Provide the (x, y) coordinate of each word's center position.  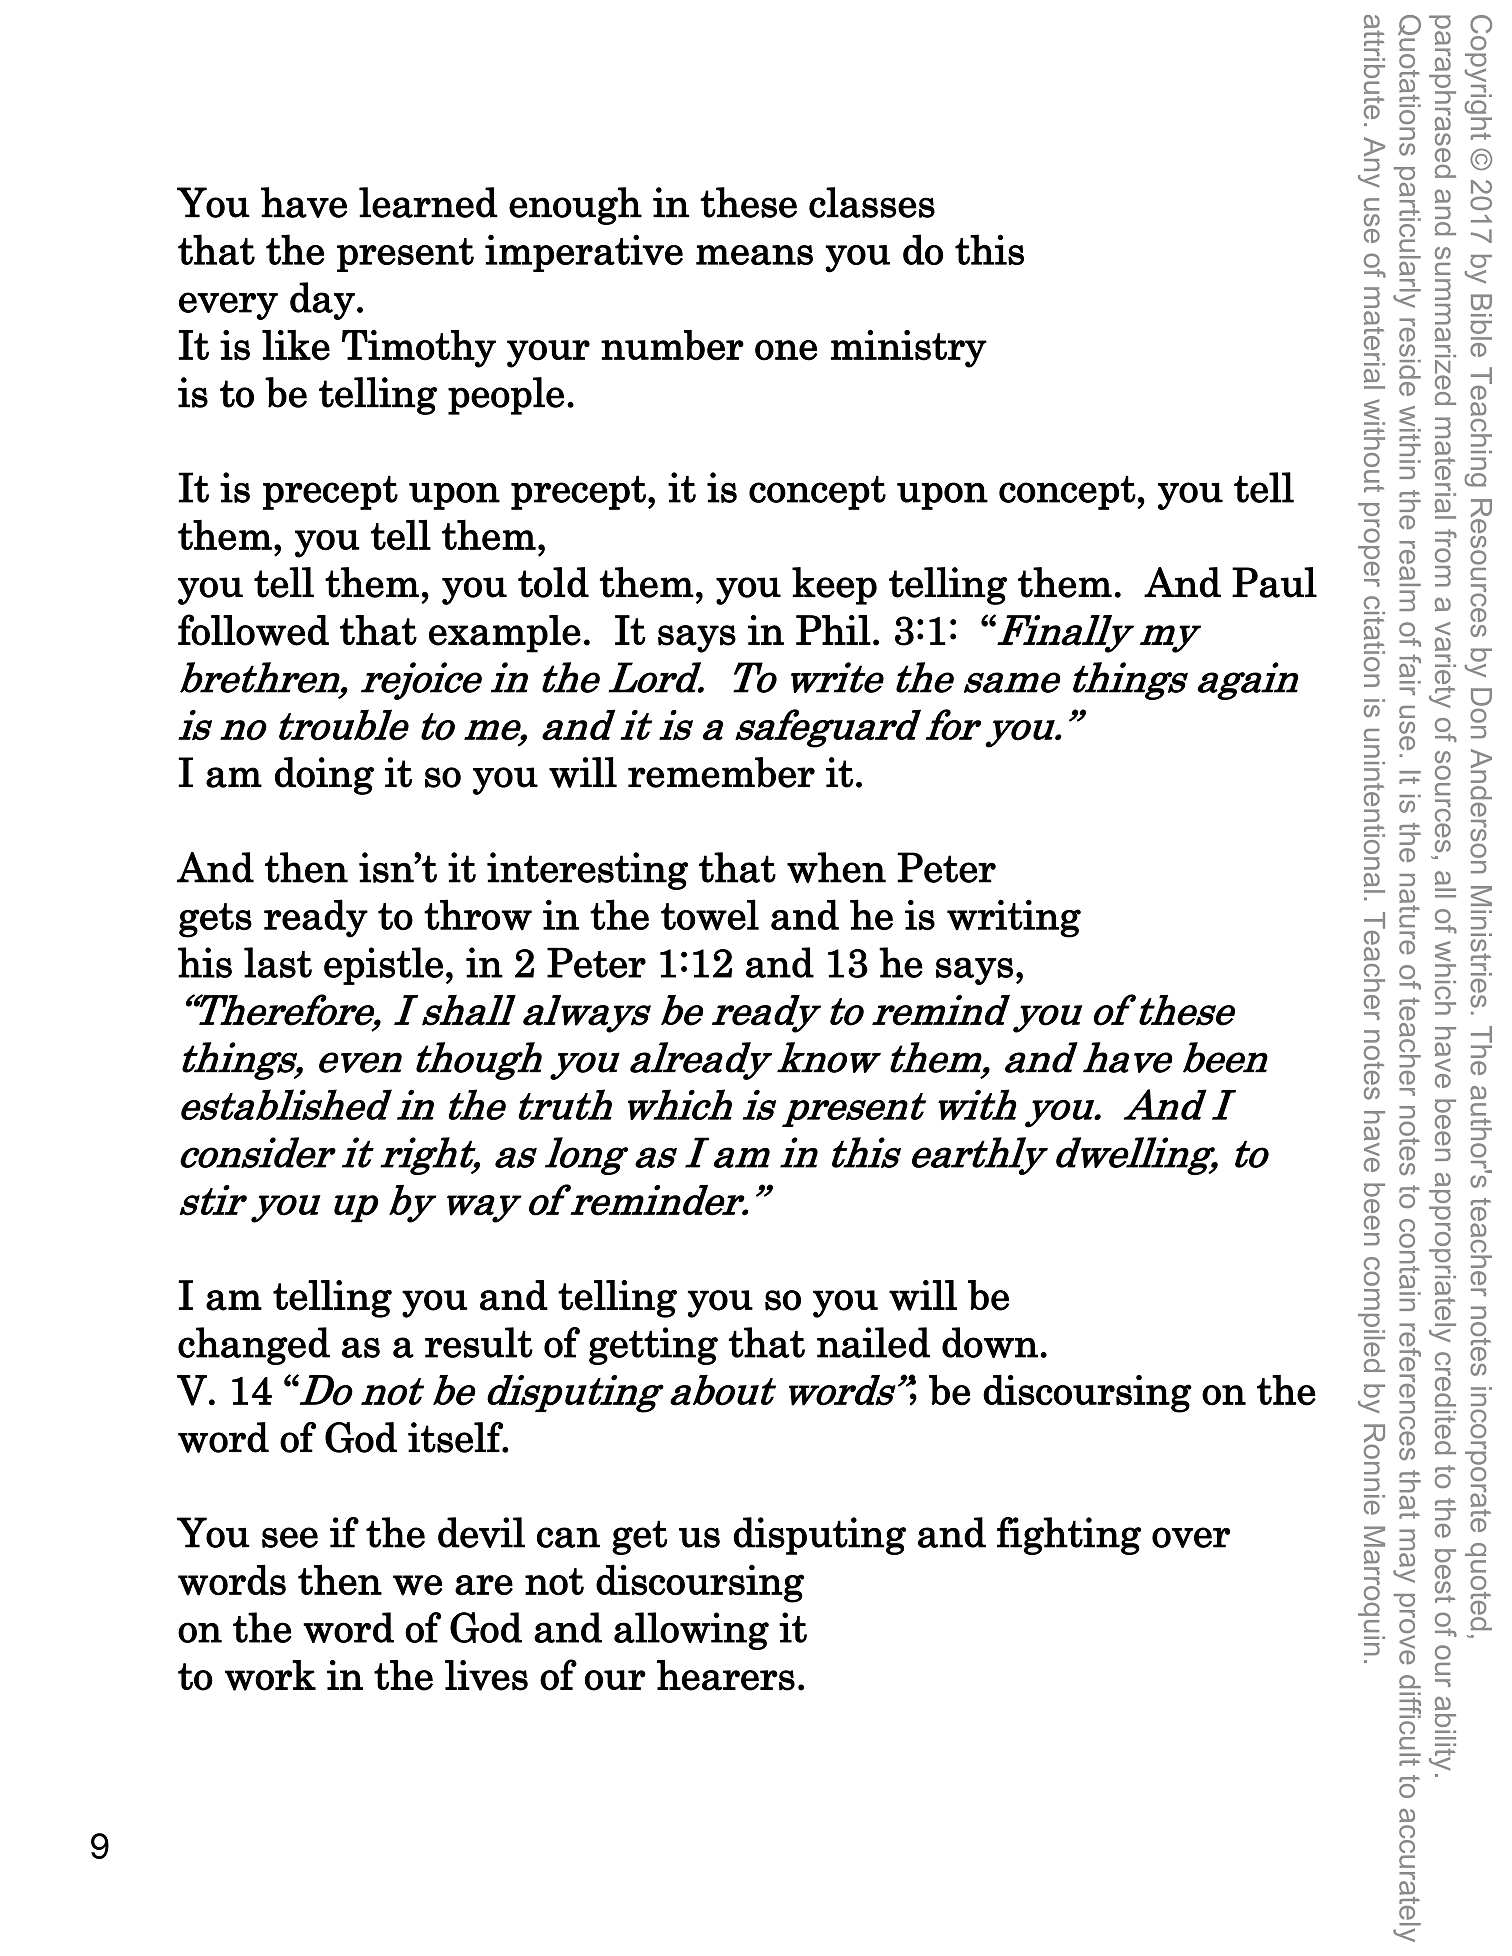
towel (710, 915)
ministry (909, 349)
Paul (1274, 582)
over (1191, 1537)
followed (253, 630)
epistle (383, 966)
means (754, 255)
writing (1014, 918)
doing (324, 776)
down (990, 1342)
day (322, 301)
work (270, 1675)
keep (834, 586)
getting (653, 1346)
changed (254, 1346)
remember (721, 772)
